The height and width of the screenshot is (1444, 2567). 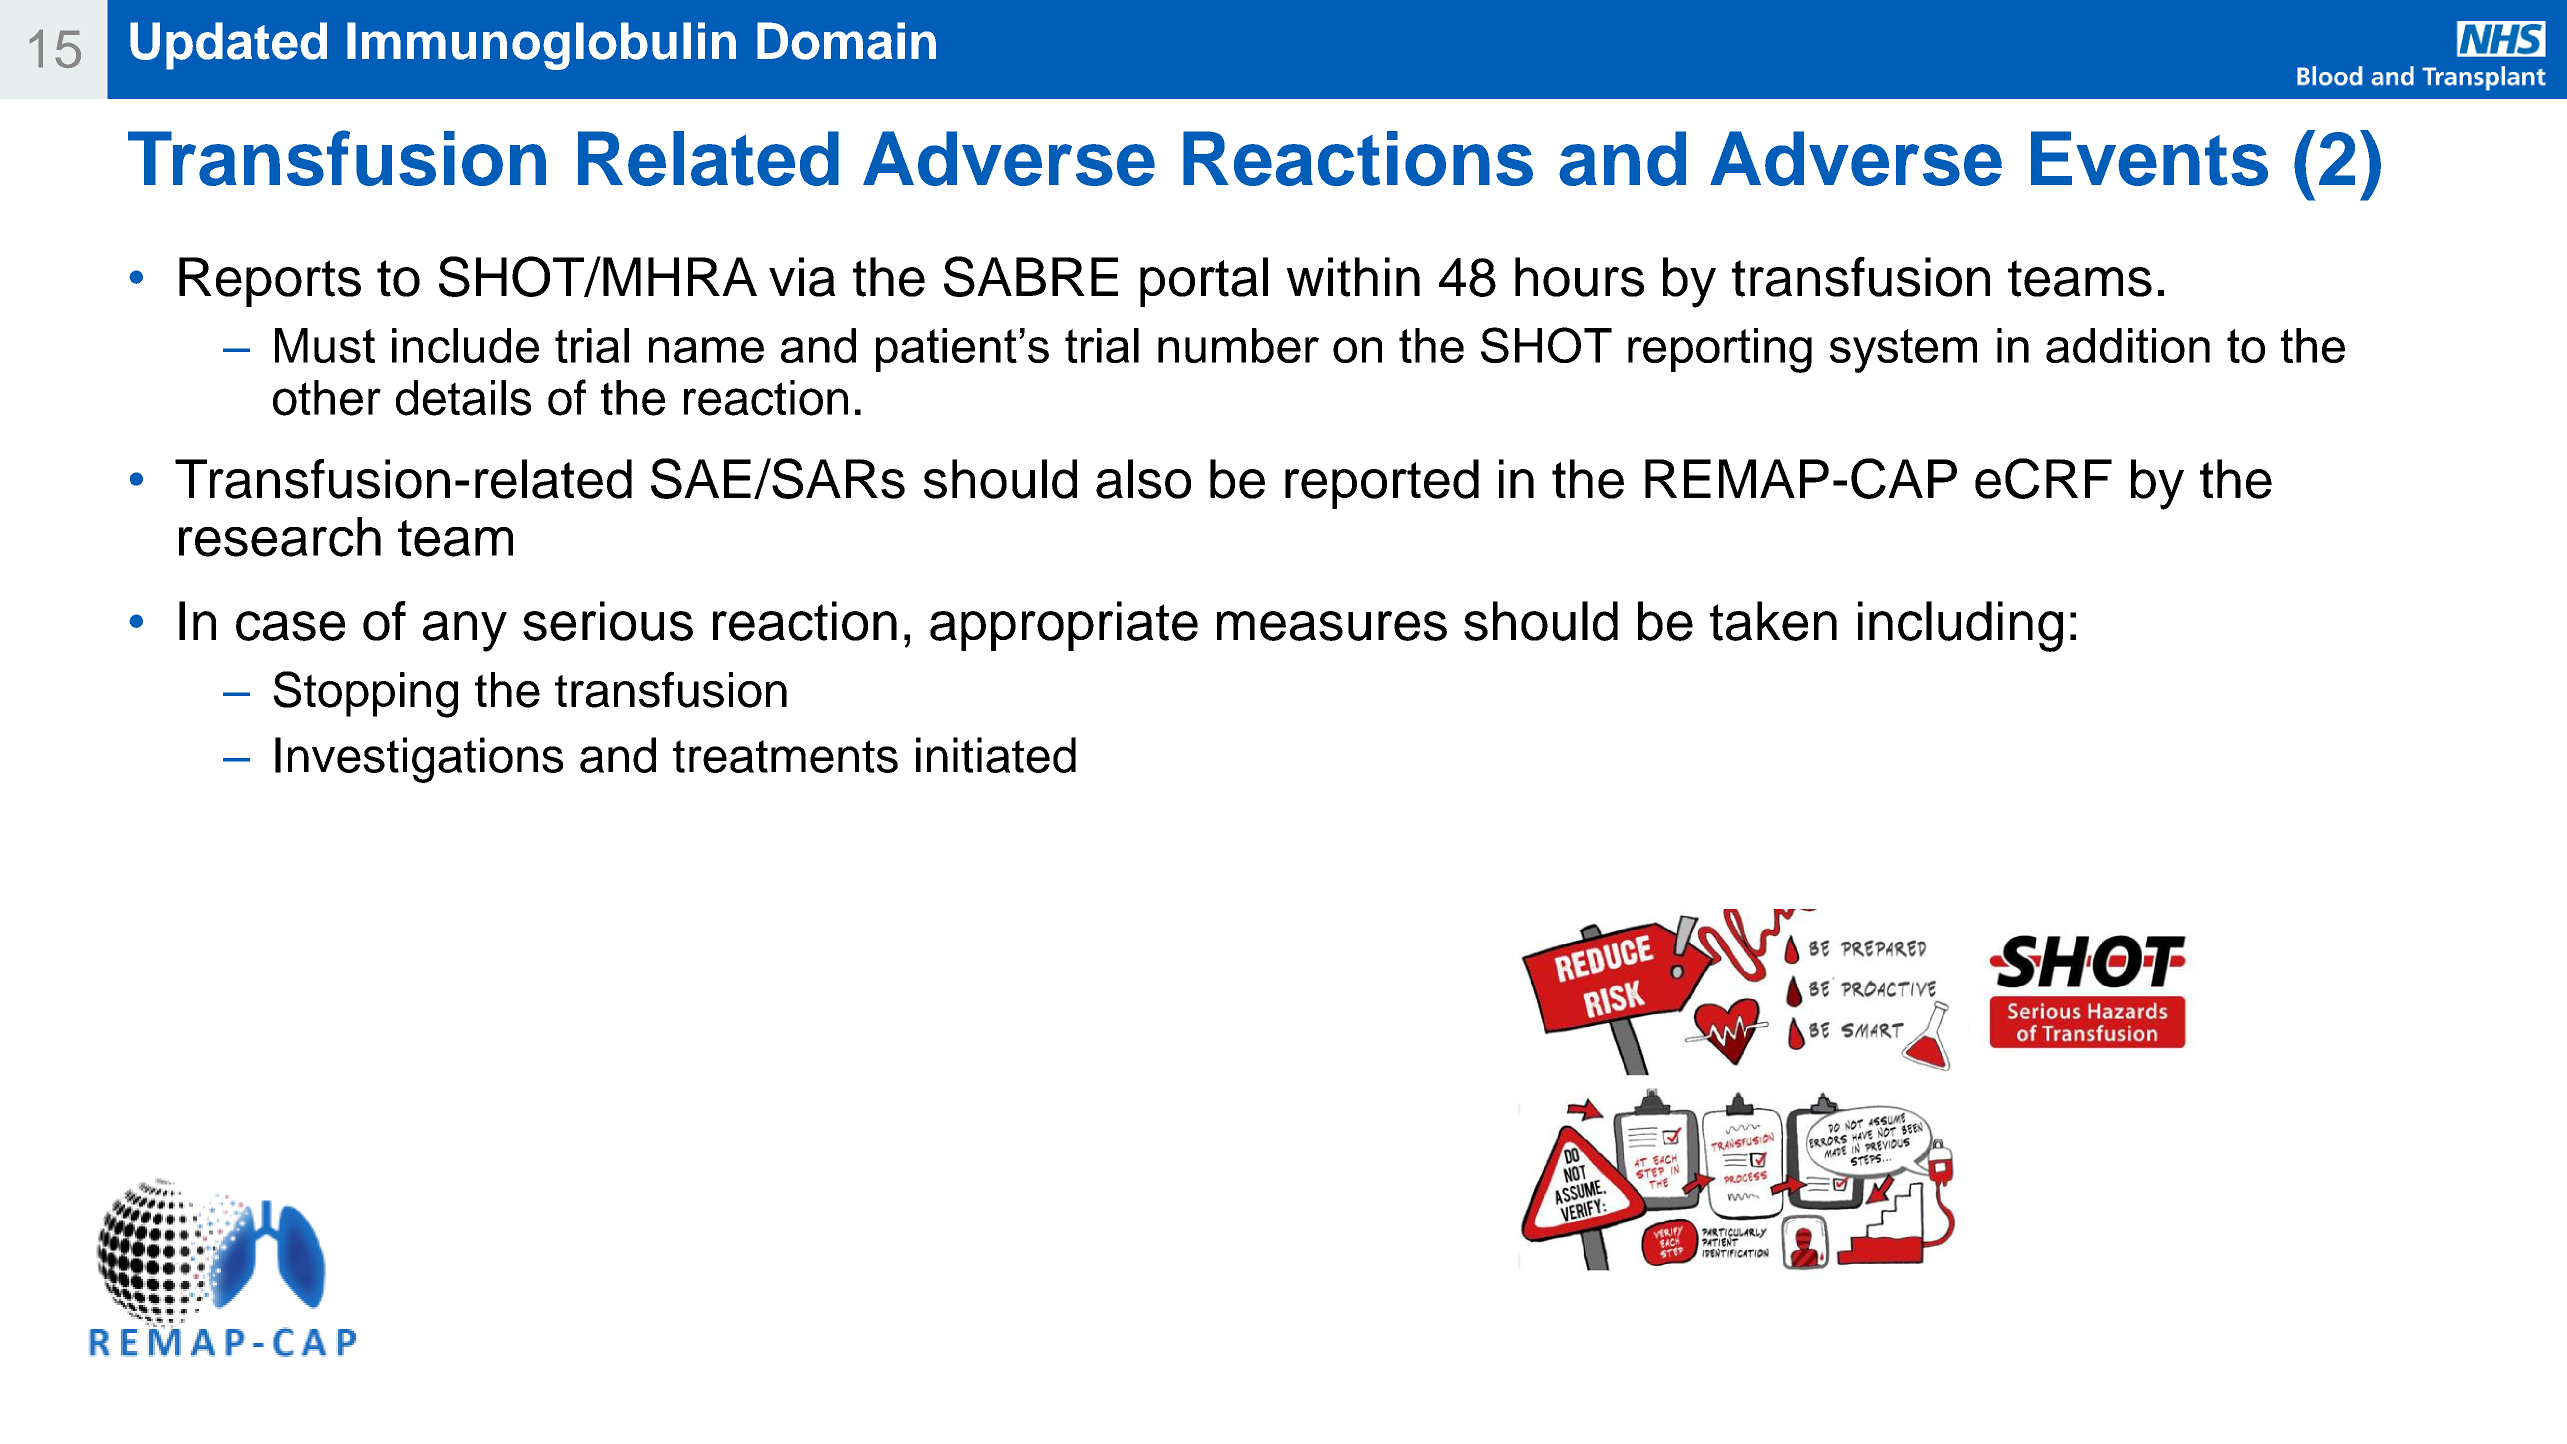 What do you see at coordinates (1204, 282) in the screenshot?
I see `portal` at bounding box center [1204, 282].
